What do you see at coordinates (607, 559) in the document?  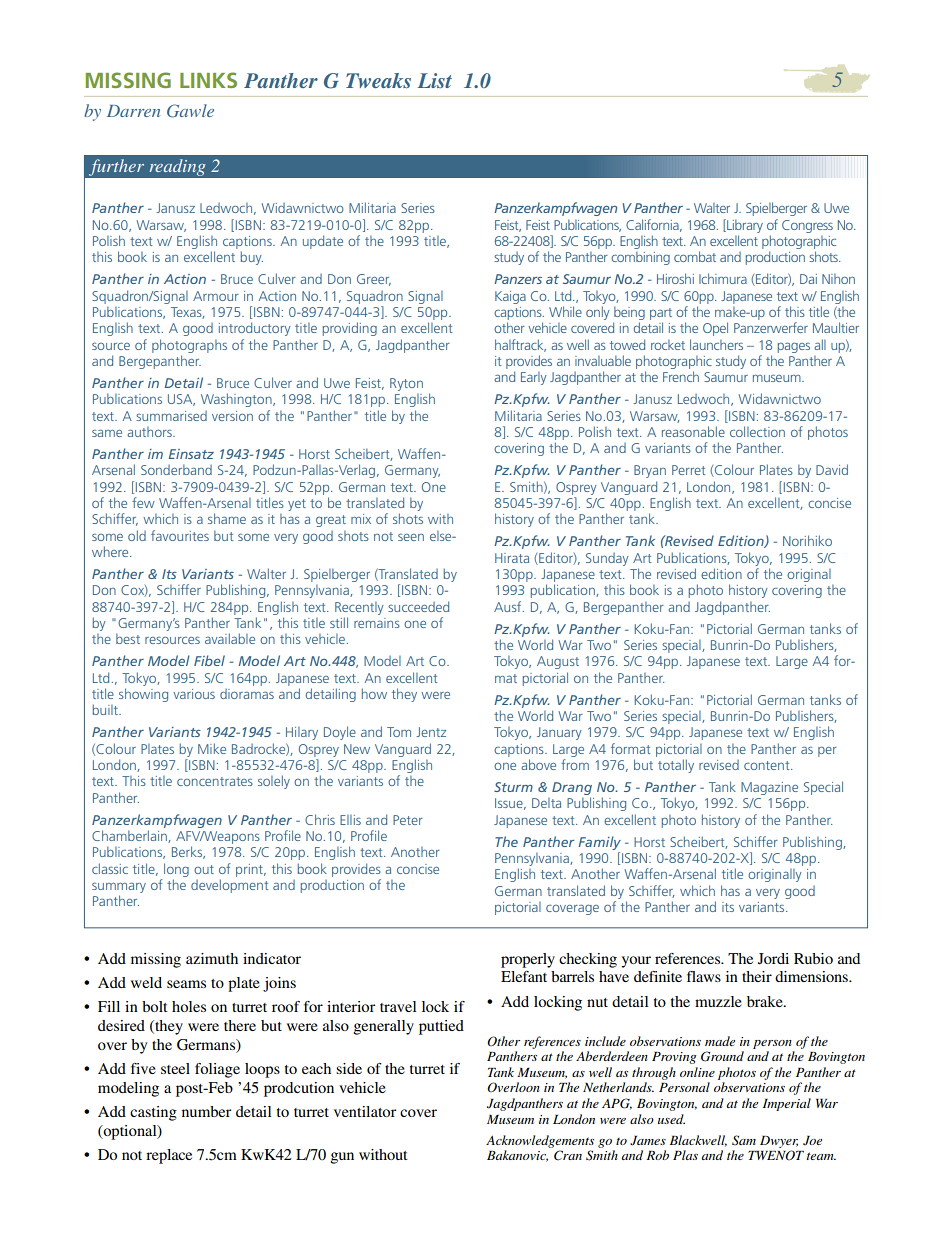 I see `Sunday` at bounding box center [607, 559].
